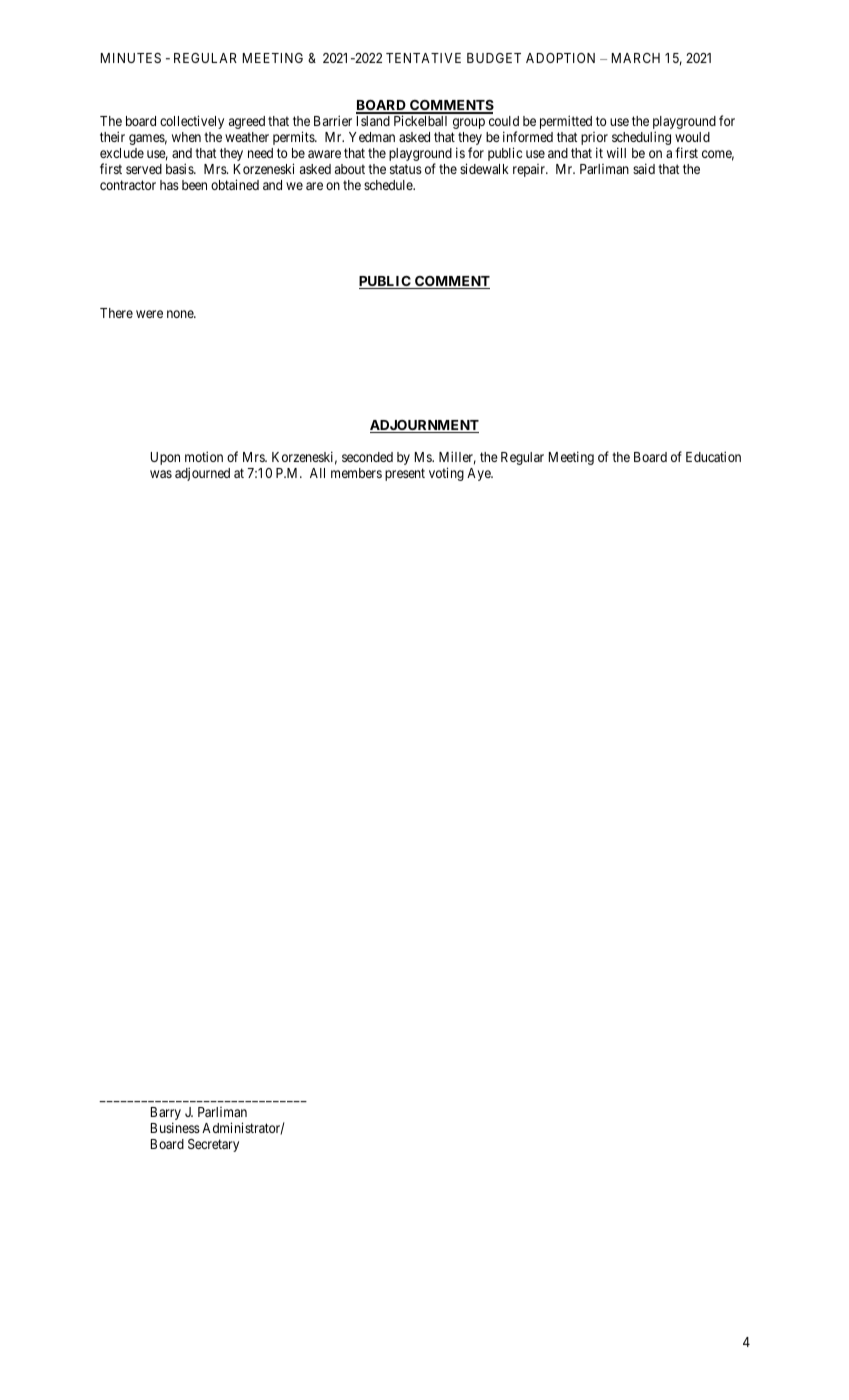  I want to click on Business, so click(175, 1127).
